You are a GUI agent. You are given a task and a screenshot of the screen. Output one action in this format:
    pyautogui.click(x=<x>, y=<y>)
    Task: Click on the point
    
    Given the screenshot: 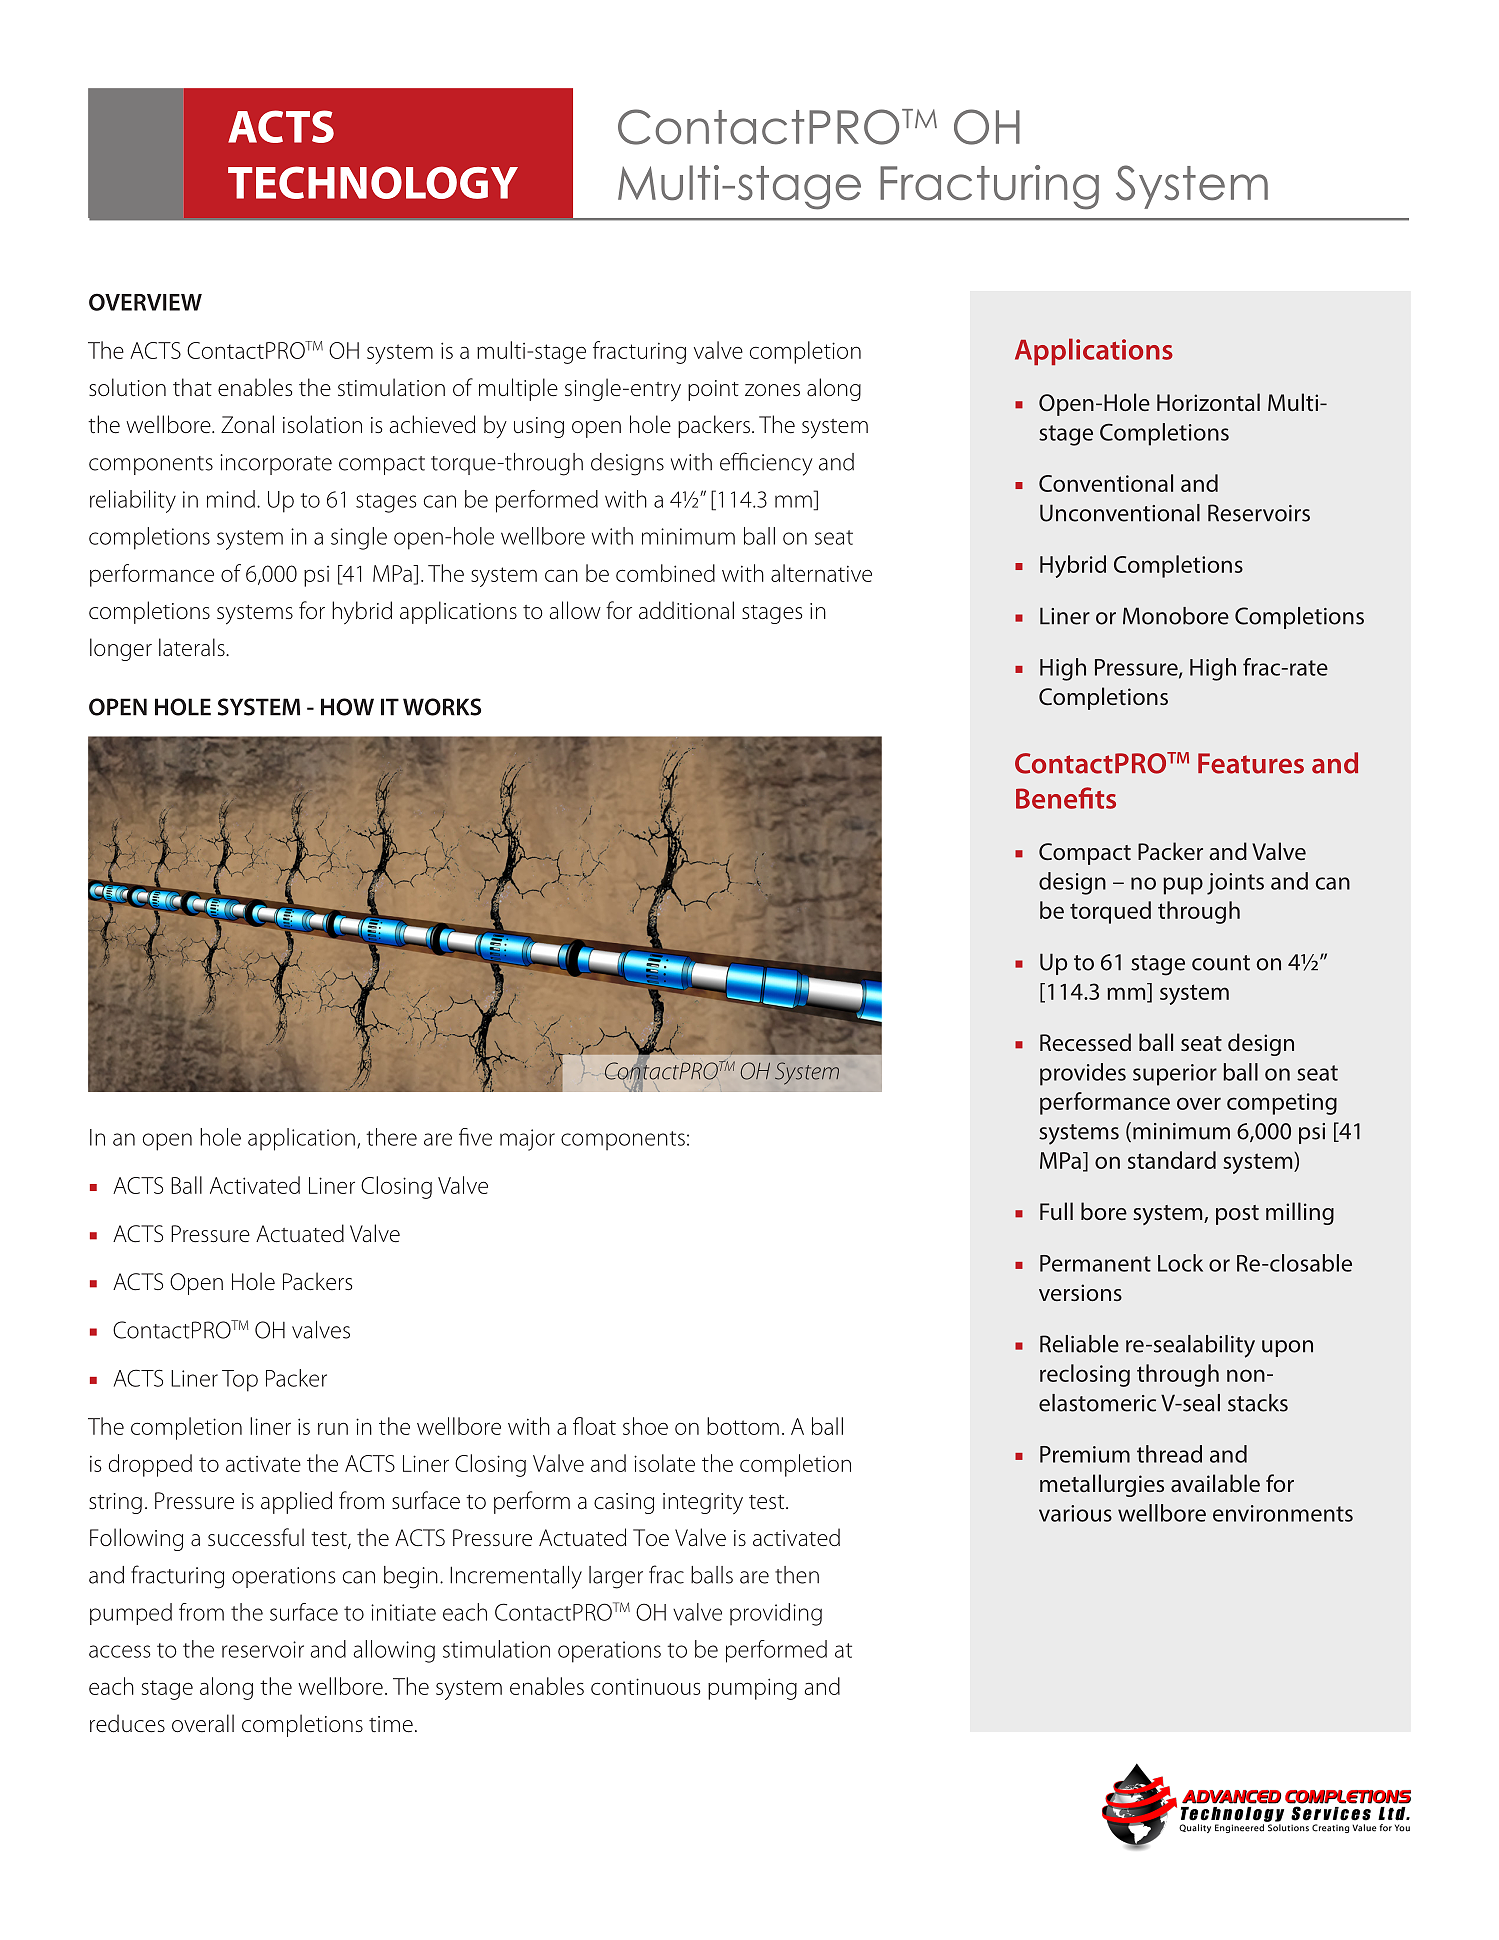 What is the action you would take?
    pyautogui.click(x=713, y=390)
